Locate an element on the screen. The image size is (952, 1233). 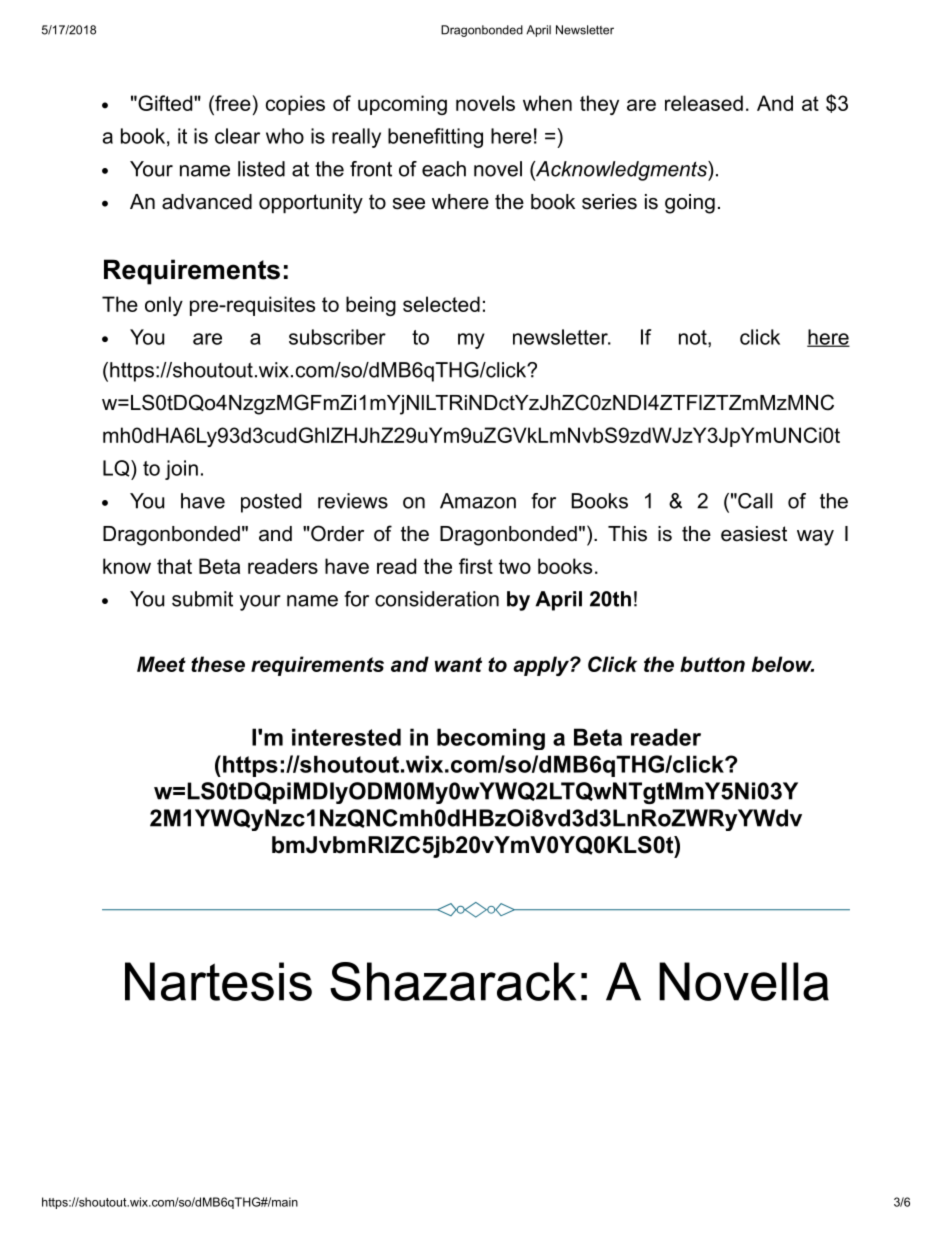
see is located at coordinates (409, 204).
